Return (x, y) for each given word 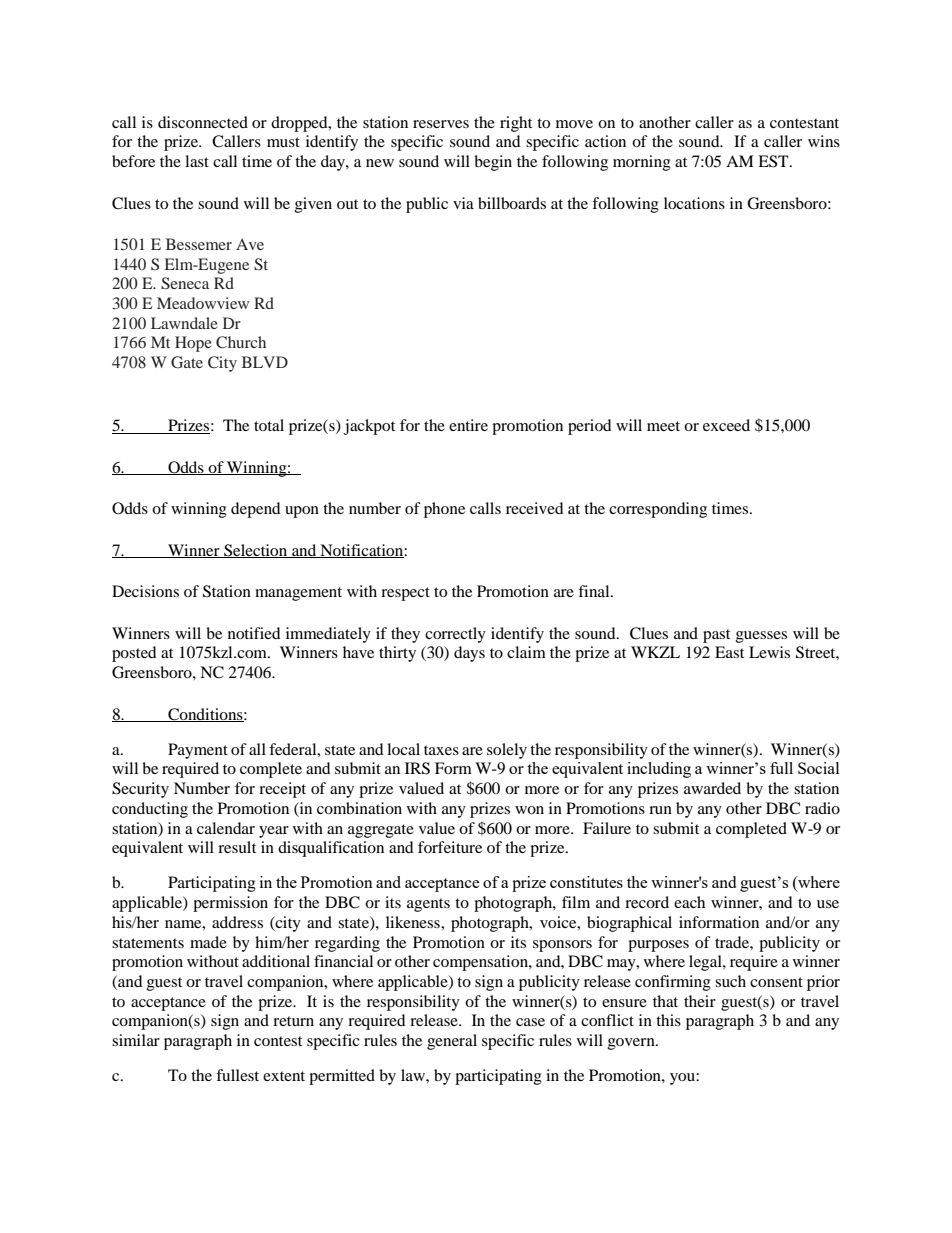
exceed (726, 425)
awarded (712, 788)
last (197, 161)
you (683, 1079)
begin (493, 163)
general (452, 1042)
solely (507, 751)
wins (824, 141)
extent (284, 1076)
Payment (198, 751)
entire (468, 425)
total (269, 425)
